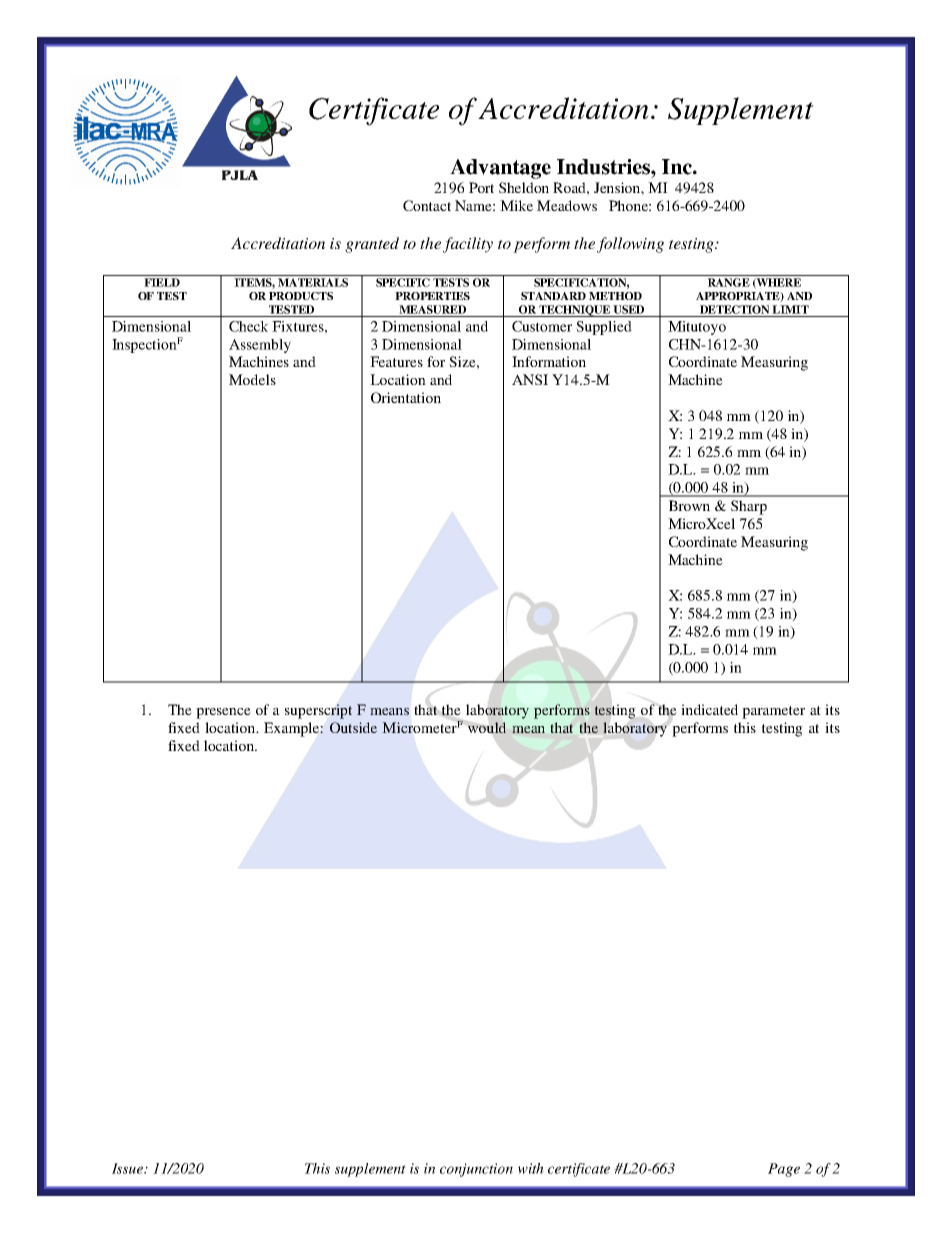 Image resolution: width=952 pixels, height=1233 pixels. I want to click on indicated, so click(709, 709).
